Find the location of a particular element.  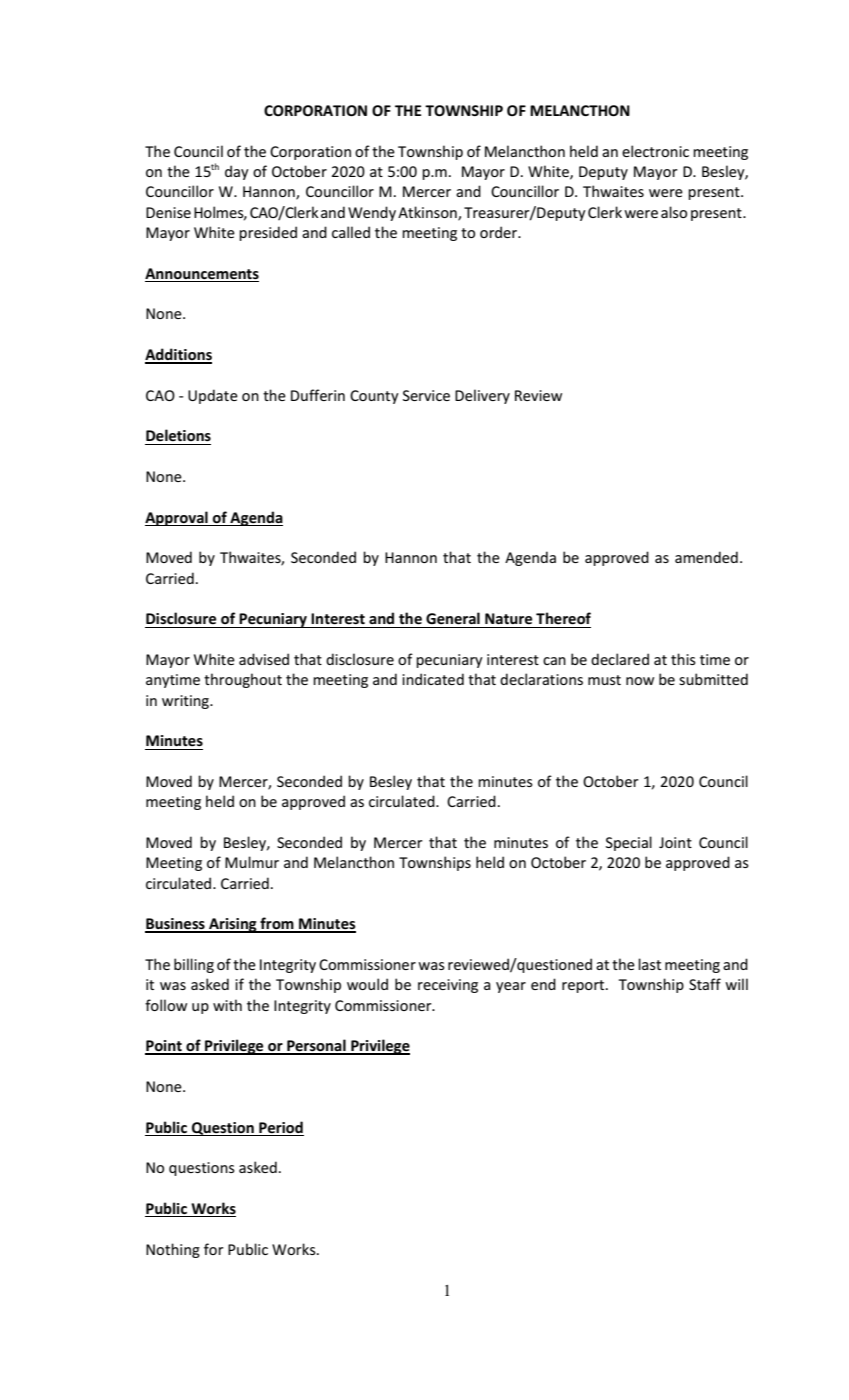

day is located at coordinates (237, 172).
